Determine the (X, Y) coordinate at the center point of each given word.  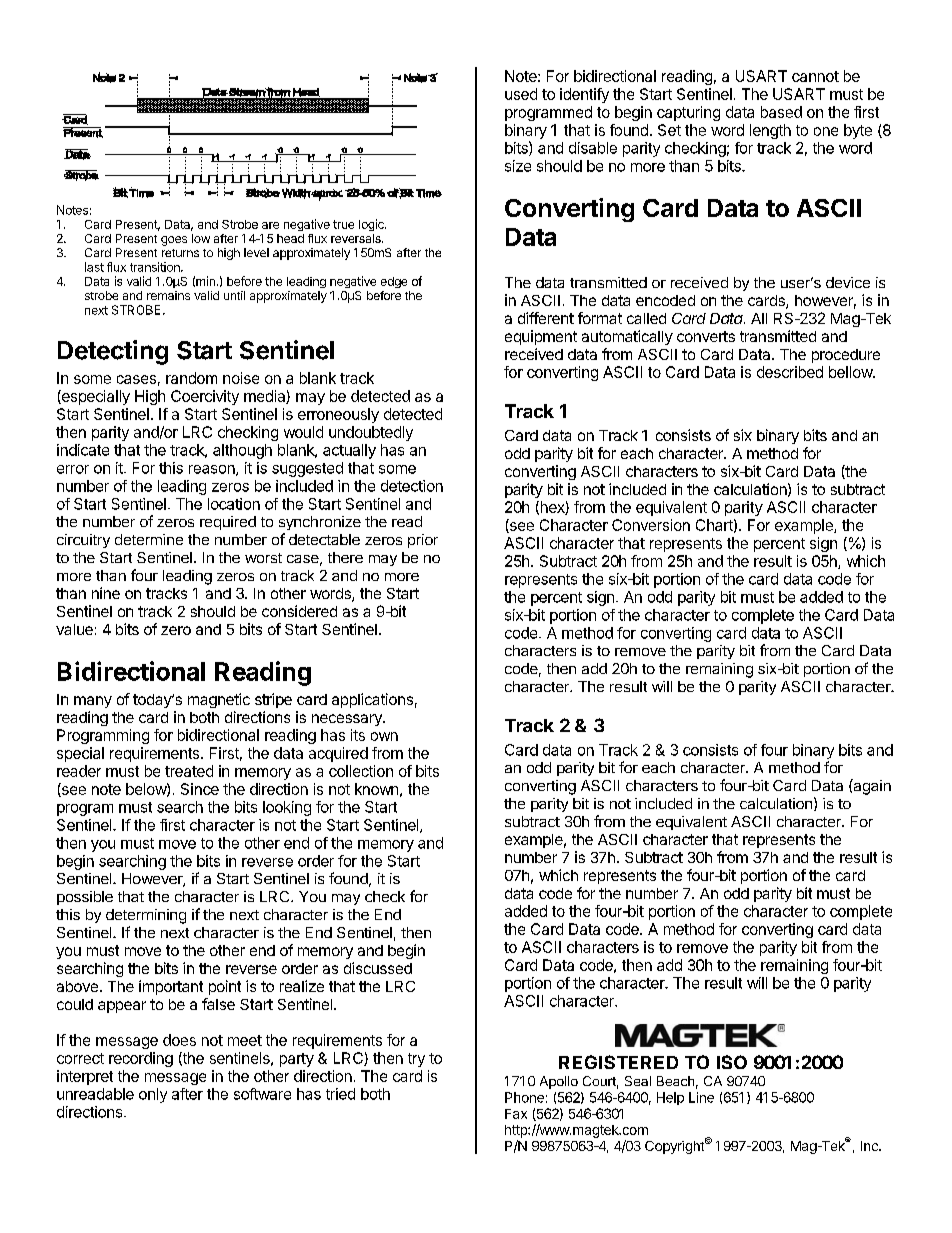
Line (701, 1097)
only (153, 1095)
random (191, 378)
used (521, 94)
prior (423, 541)
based (781, 112)
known (376, 789)
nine (106, 593)
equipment (541, 337)
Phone (524, 1097)
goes (174, 241)
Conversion (651, 525)
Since (200, 789)
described (790, 372)
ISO (732, 1062)
